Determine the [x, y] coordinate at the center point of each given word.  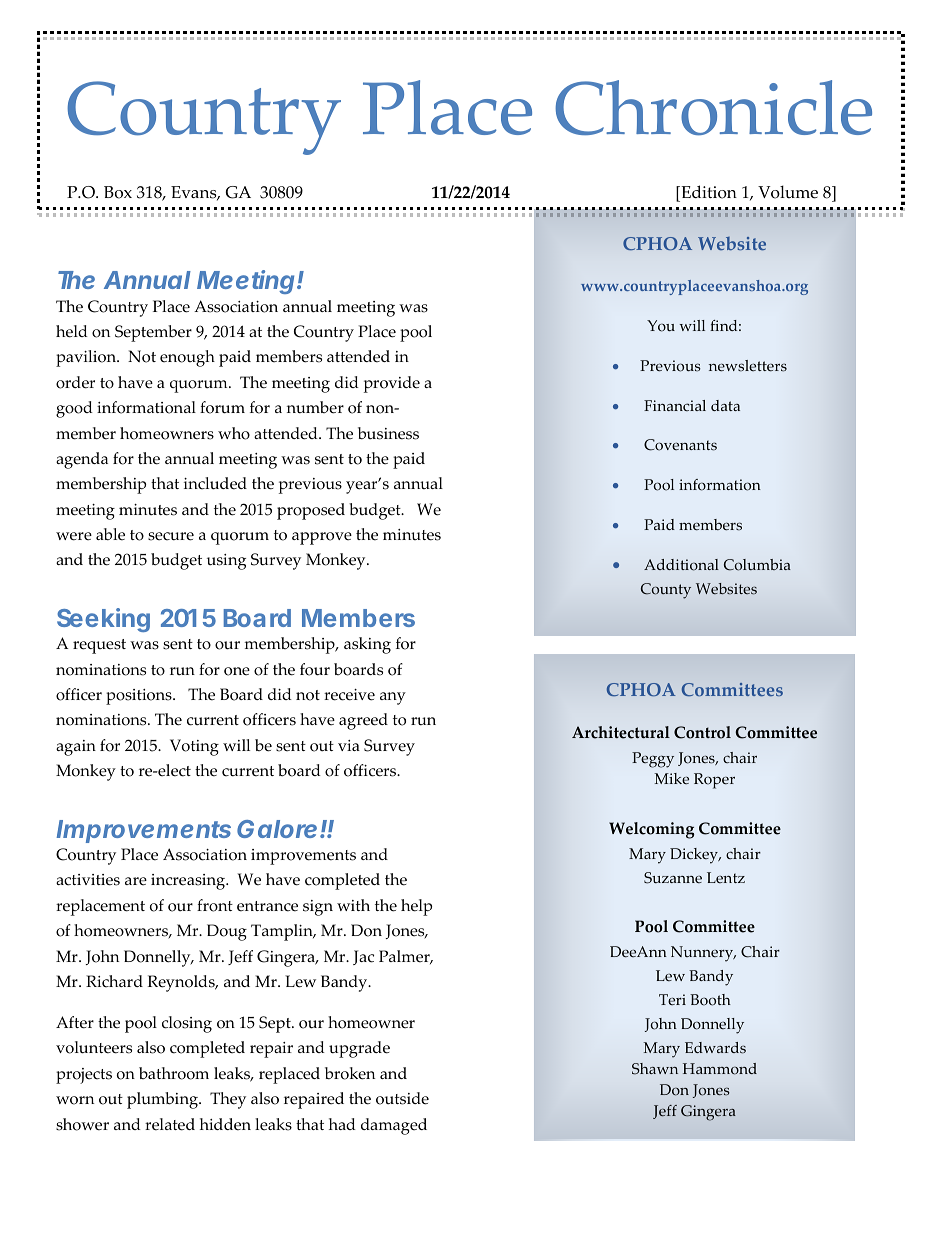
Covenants [680, 445]
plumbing [163, 1100]
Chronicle [713, 108]
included [215, 483]
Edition [708, 192]
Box [118, 192]
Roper [714, 781]
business [388, 433]
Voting [194, 747]
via [349, 745]
